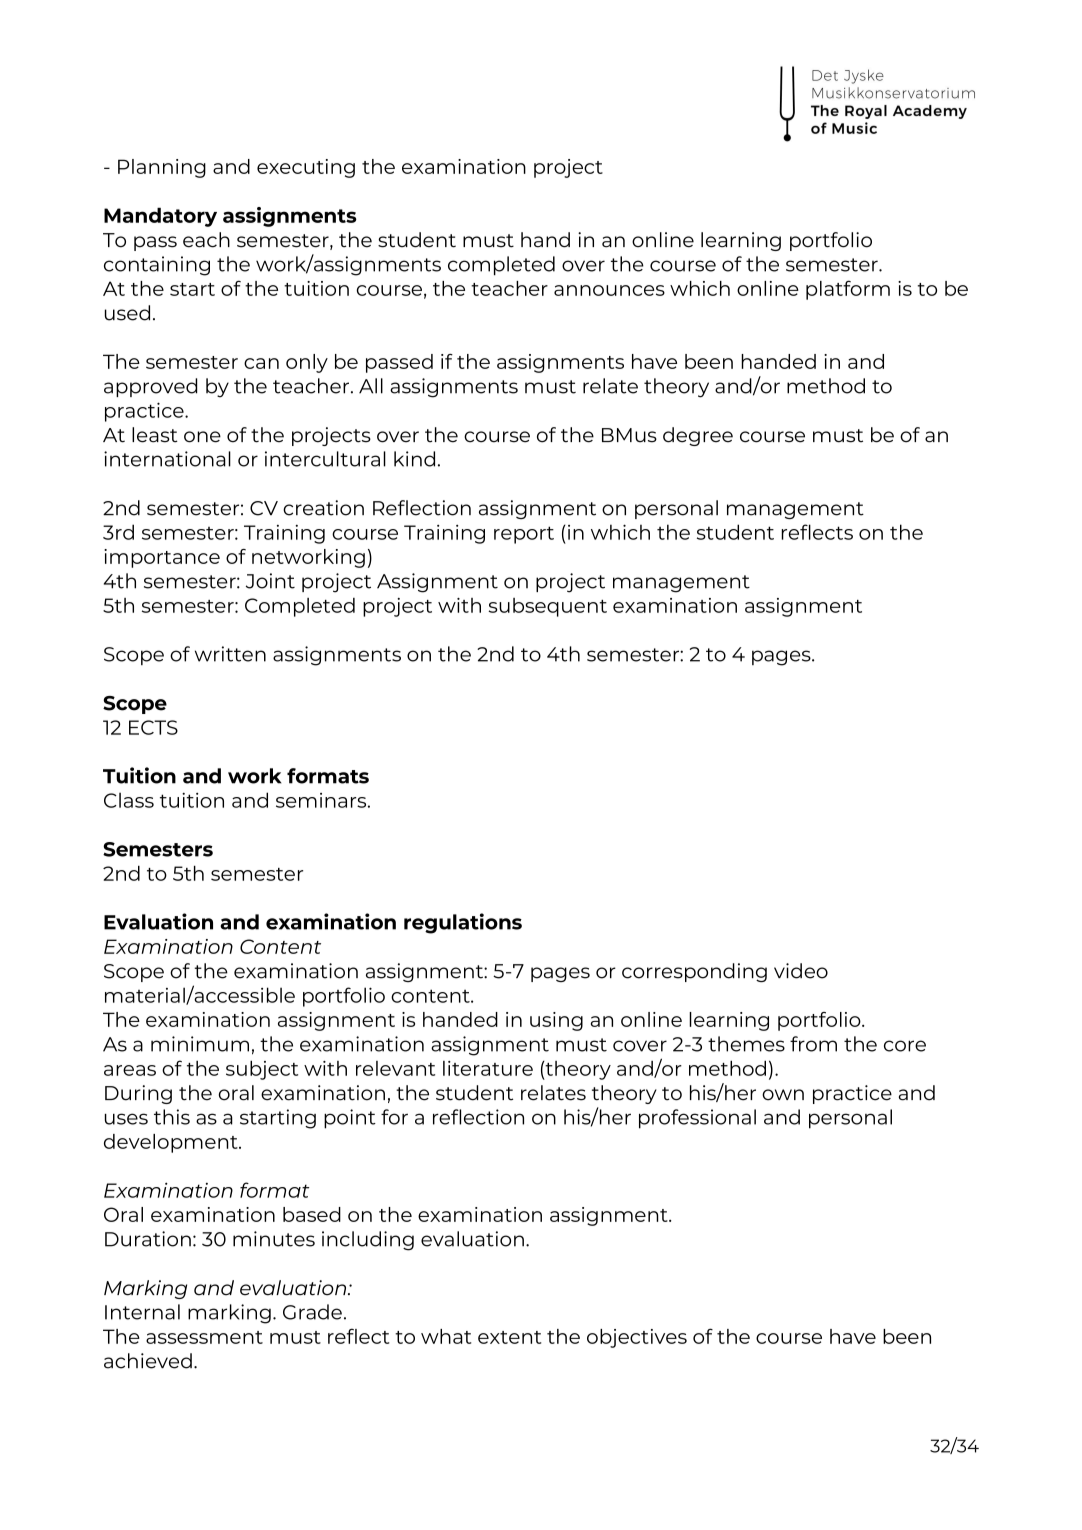  I want to click on extent, so click(509, 1337).
